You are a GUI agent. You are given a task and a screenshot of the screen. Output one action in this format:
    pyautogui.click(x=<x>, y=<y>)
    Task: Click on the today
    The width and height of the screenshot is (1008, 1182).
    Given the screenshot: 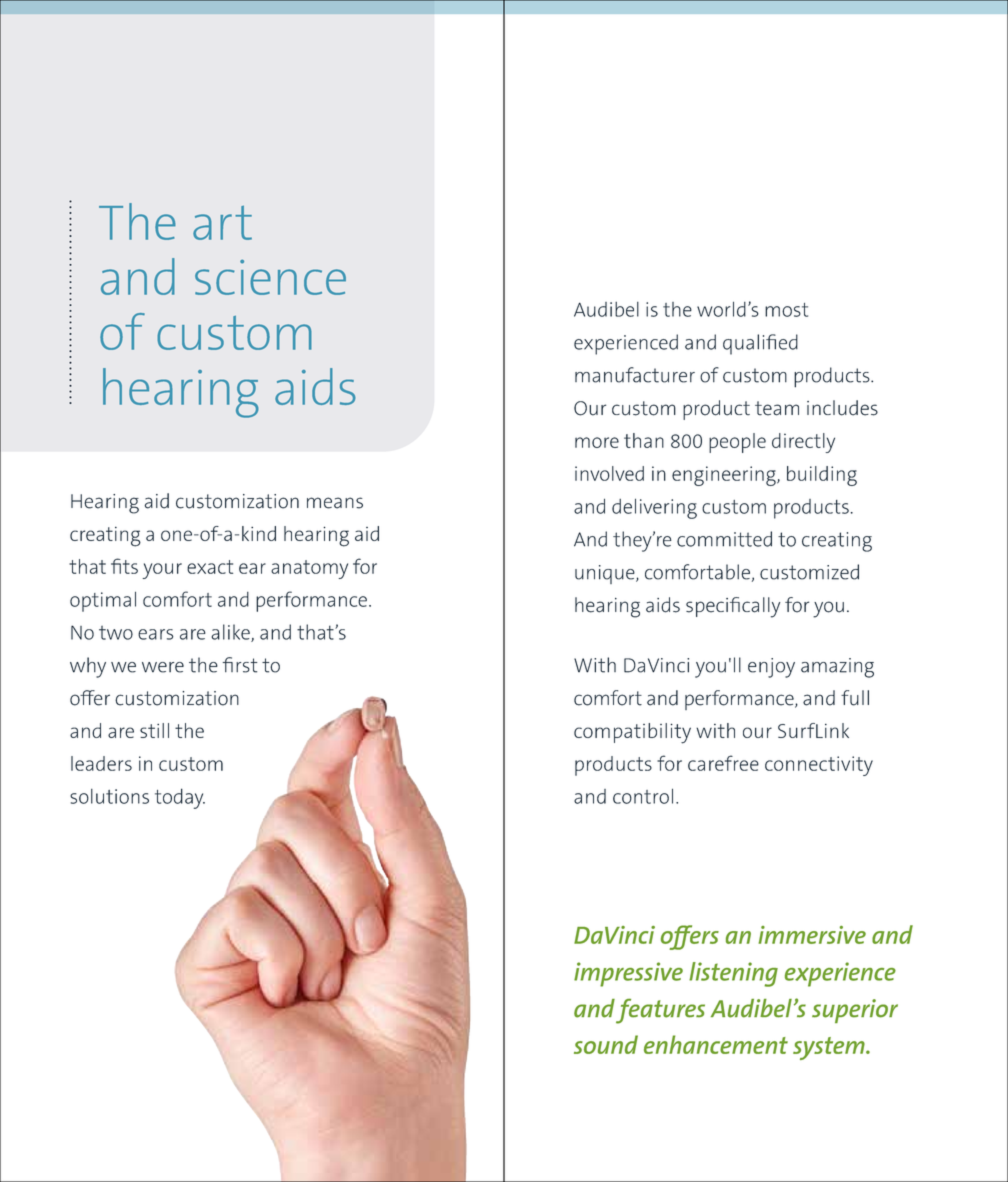 What is the action you would take?
    pyautogui.click(x=180, y=798)
